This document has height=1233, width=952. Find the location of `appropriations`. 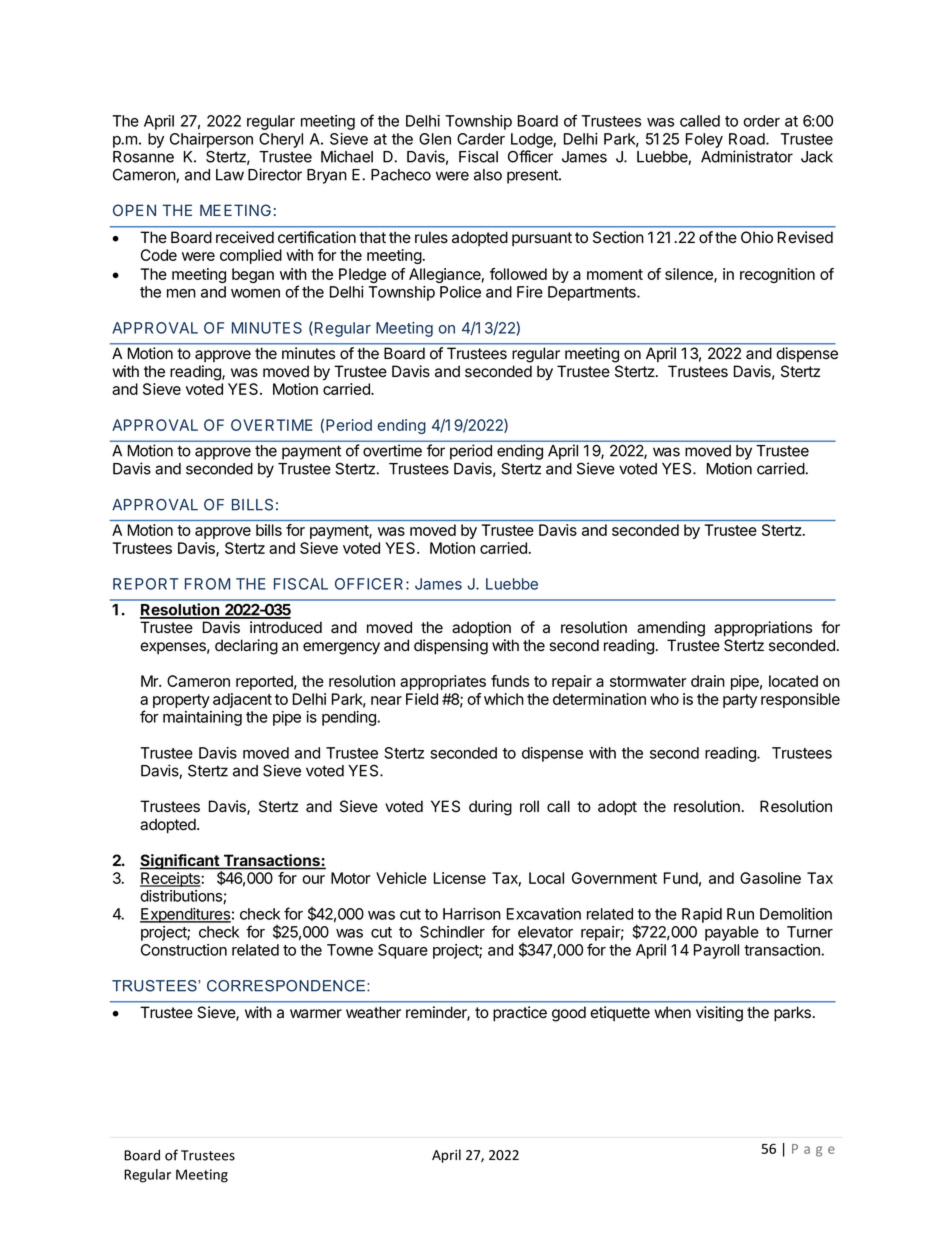

appropriations is located at coordinates (763, 629).
